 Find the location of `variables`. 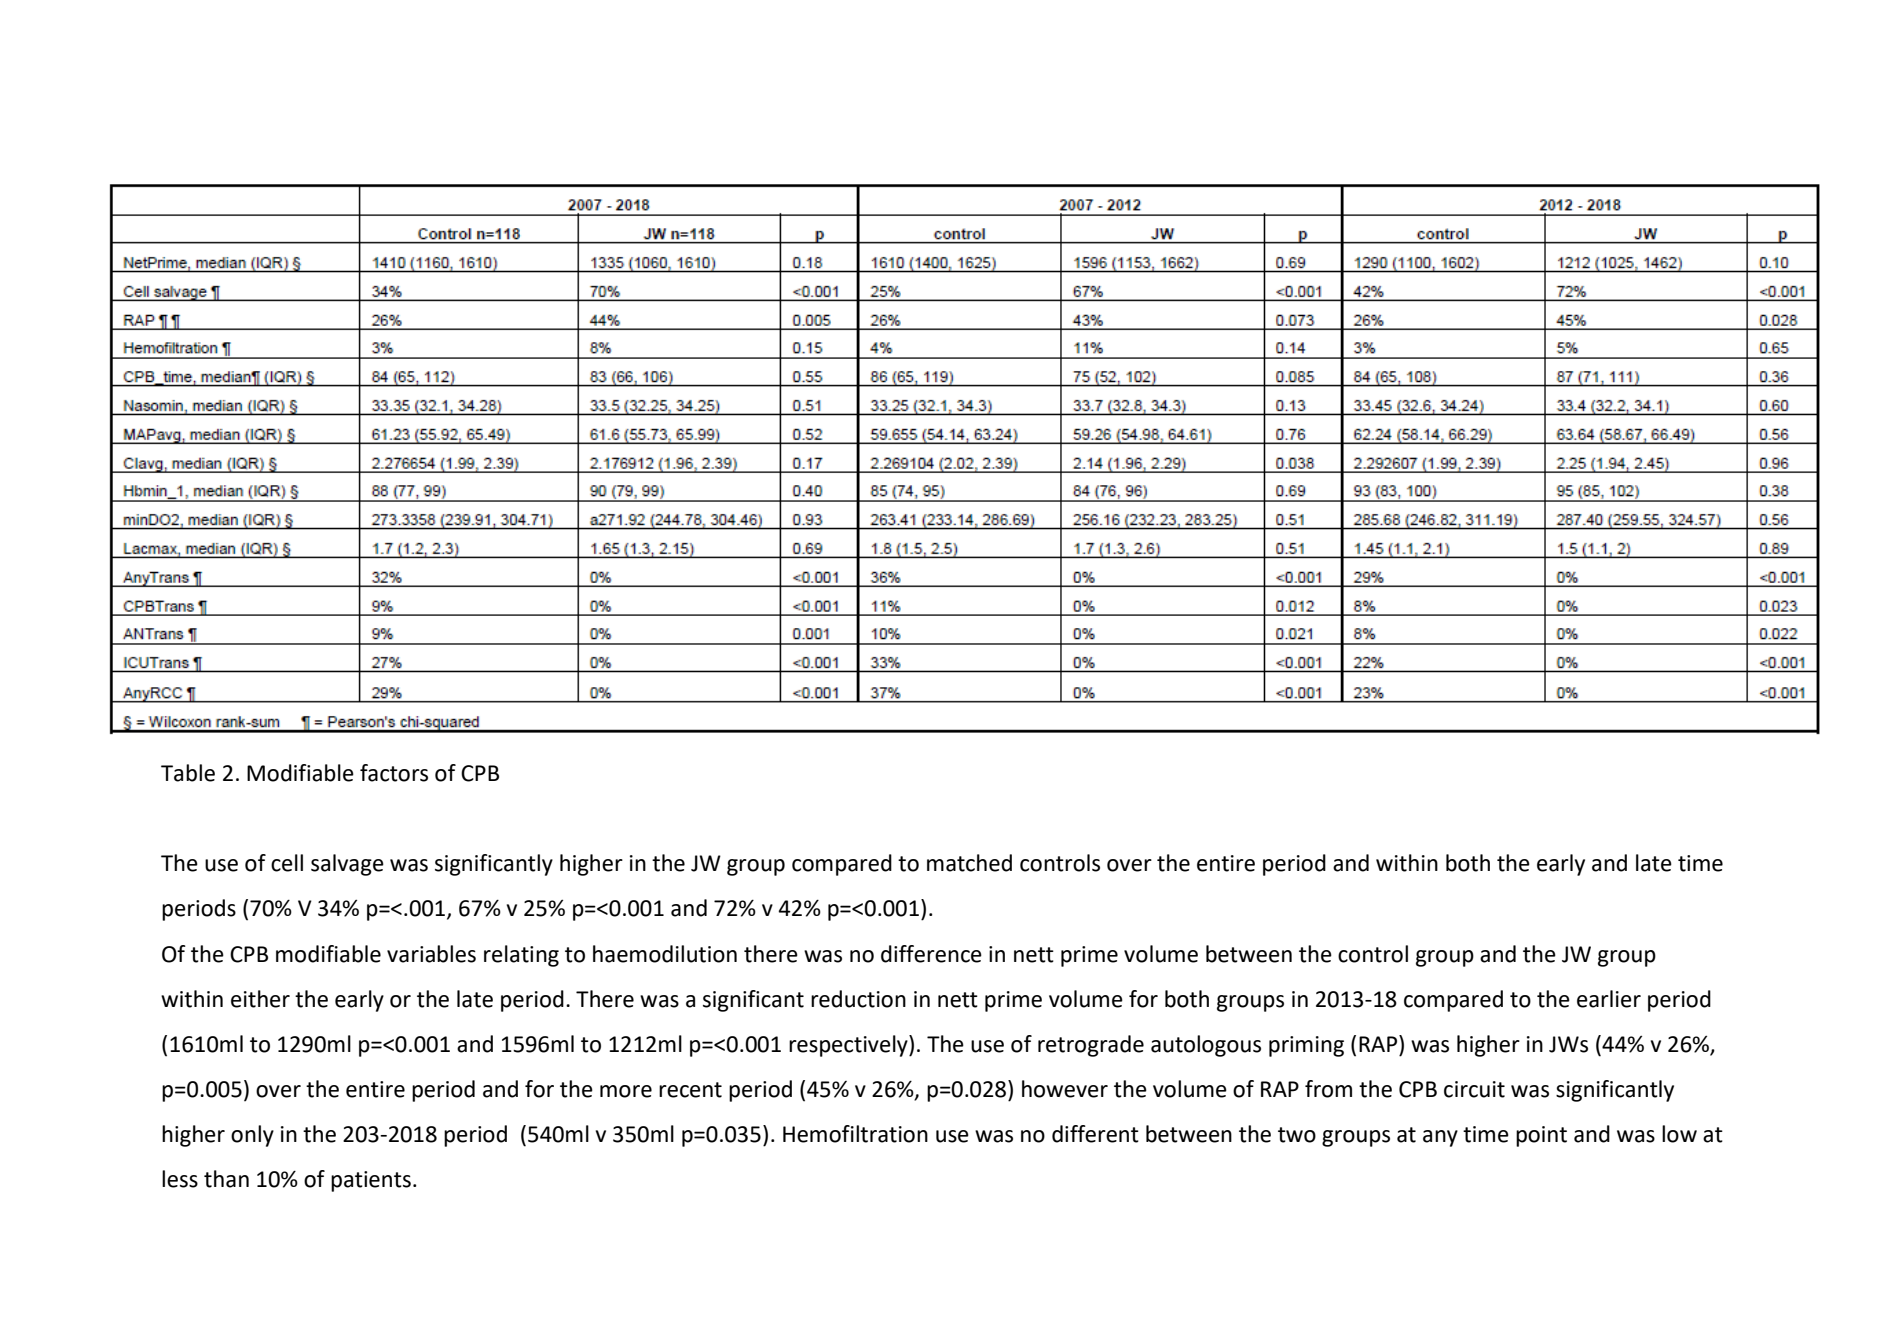

variables is located at coordinates (431, 954).
